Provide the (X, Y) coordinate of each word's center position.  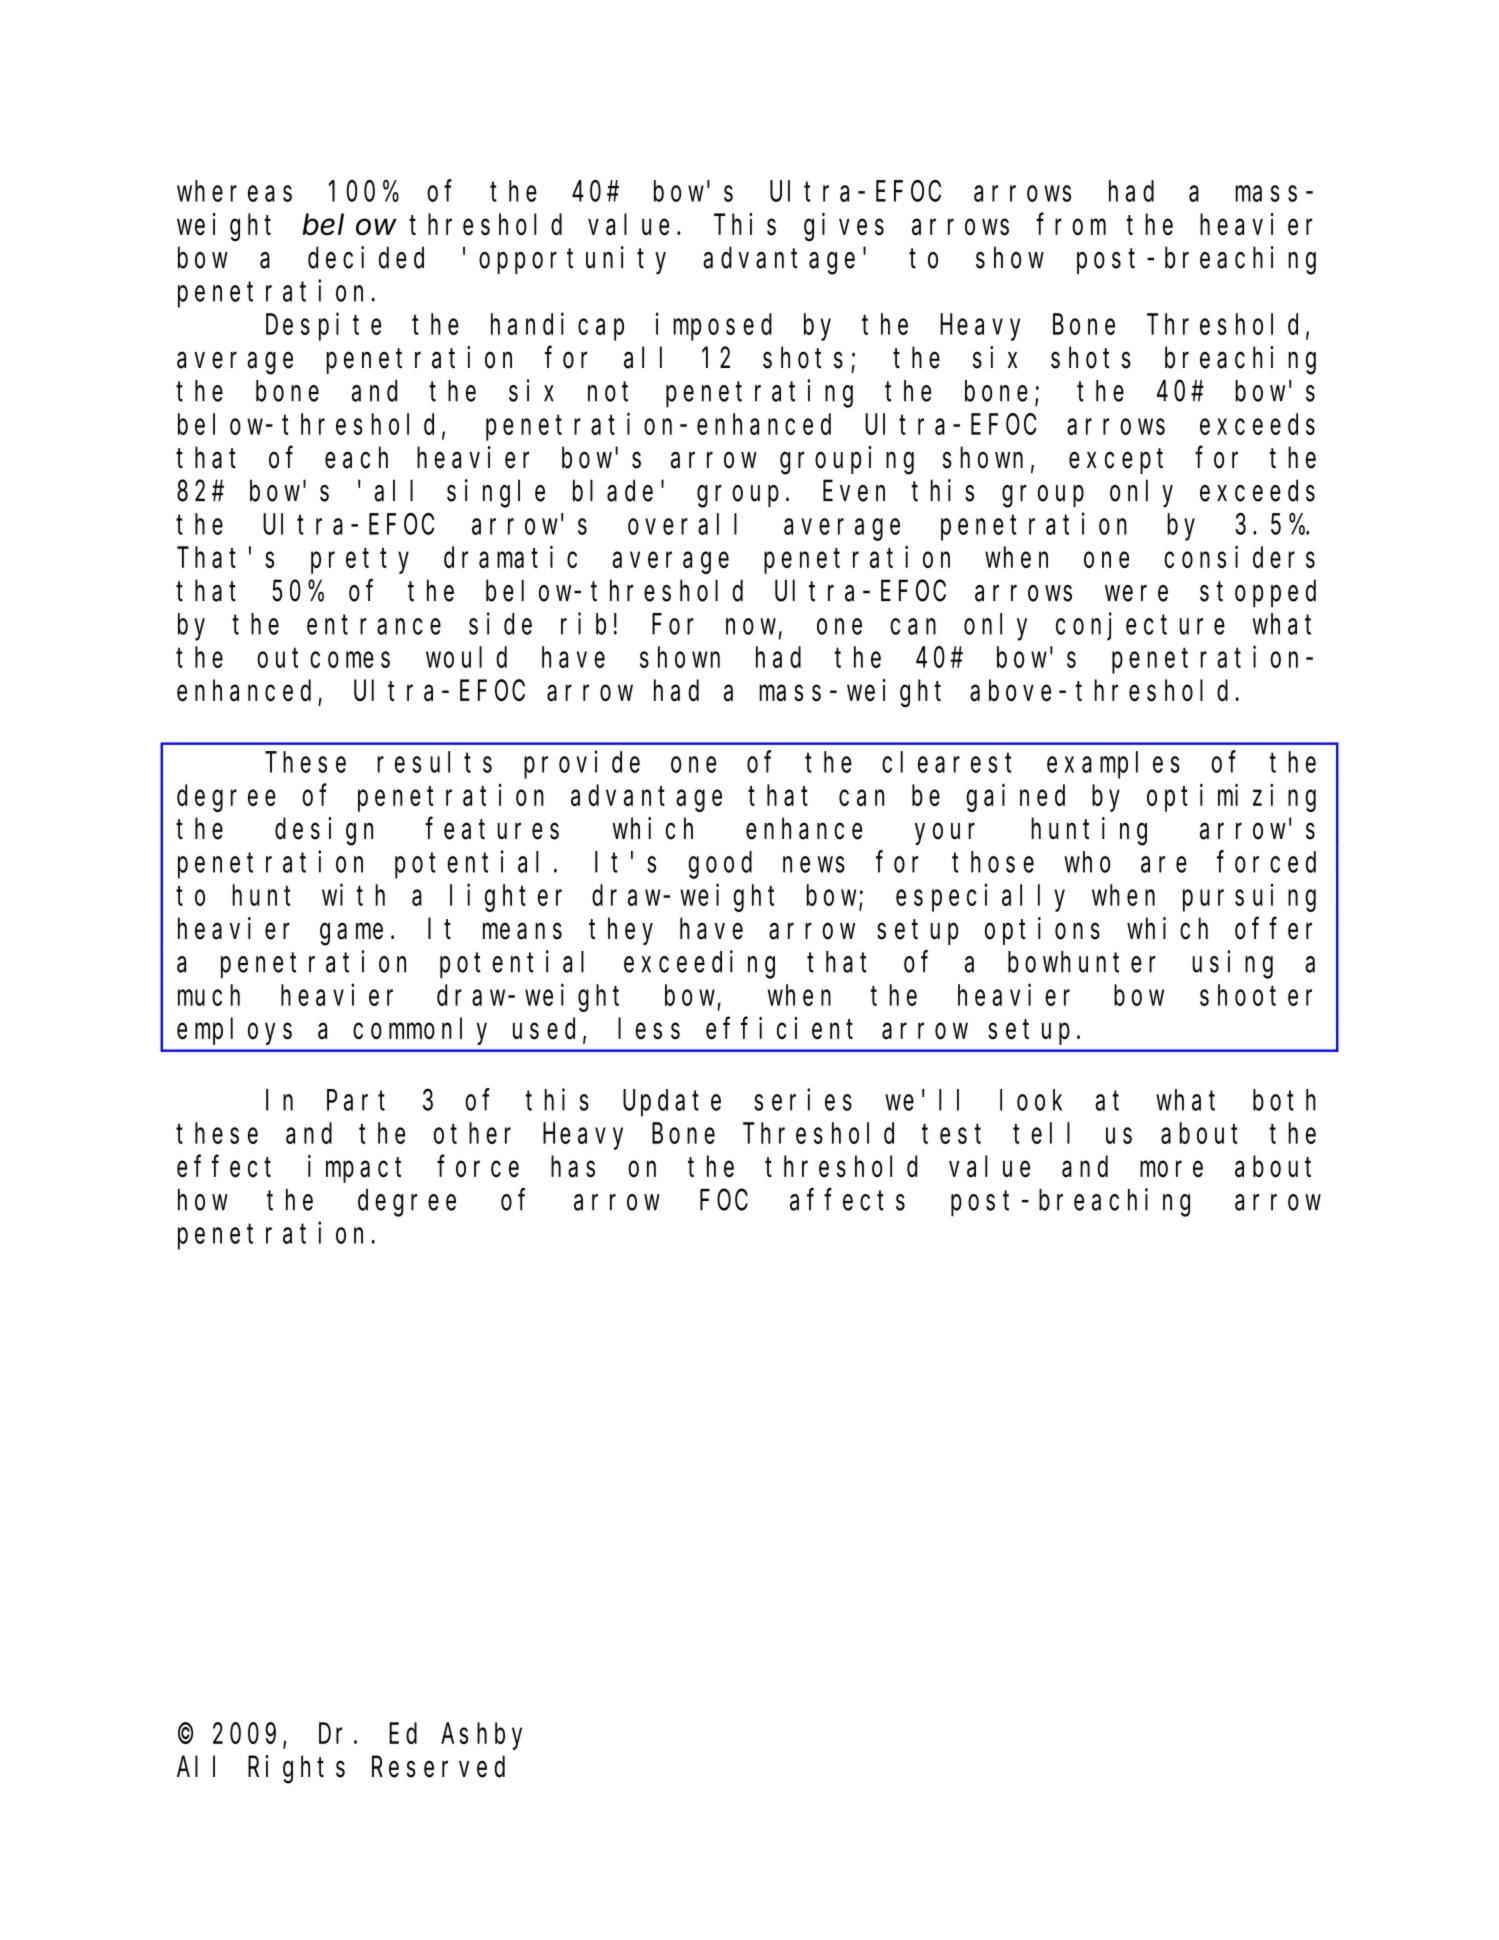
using (1232, 964)
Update (672, 1103)
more (1171, 1169)
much (209, 995)
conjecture (1140, 627)
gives (844, 227)
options (1042, 931)
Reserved (438, 1767)
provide (582, 765)
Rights (296, 1769)
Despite (323, 327)
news (814, 865)
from (1071, 224)
